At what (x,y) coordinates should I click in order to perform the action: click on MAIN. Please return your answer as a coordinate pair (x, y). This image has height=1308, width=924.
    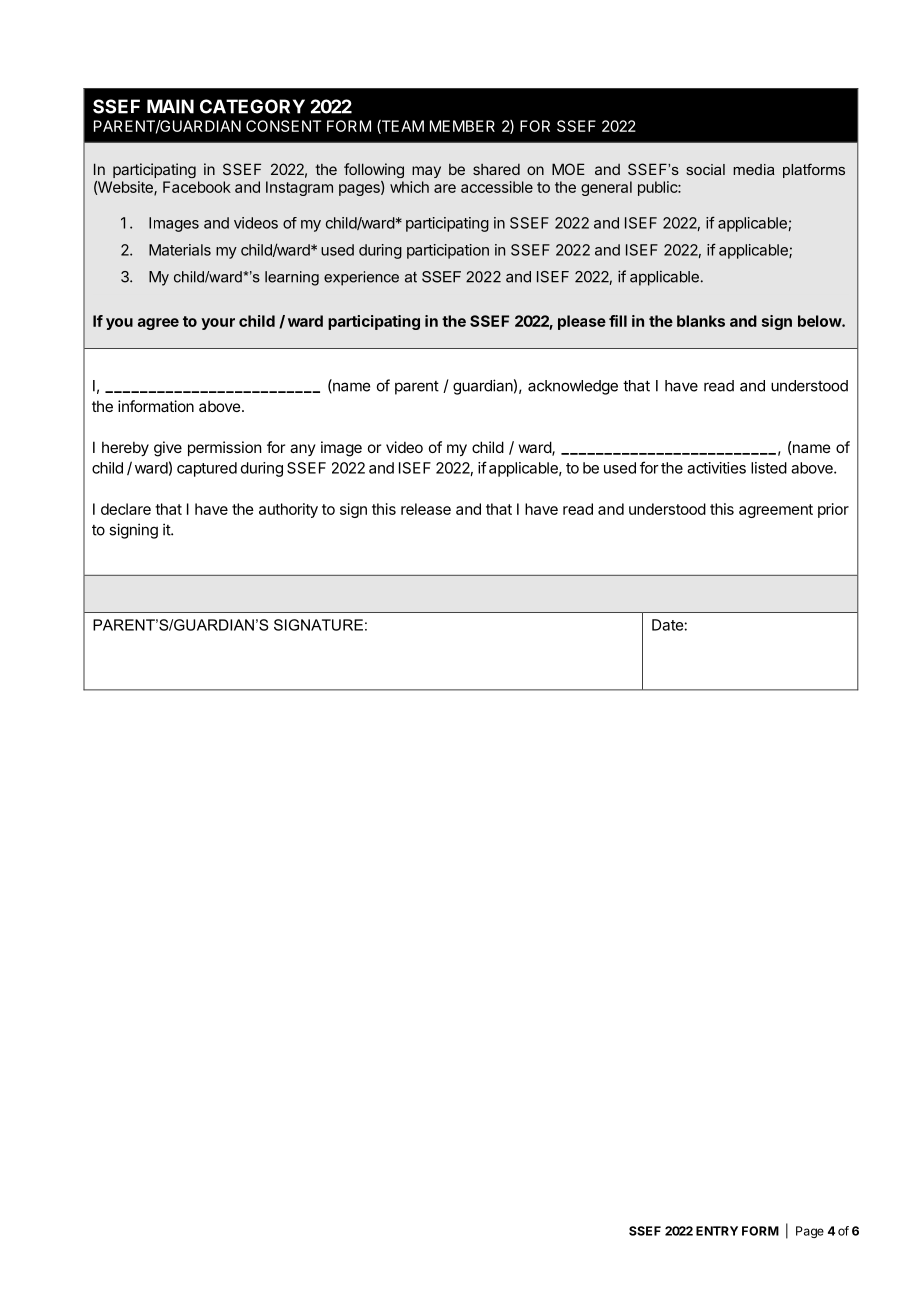
    Looking at the image, I should click on (170, 106).
